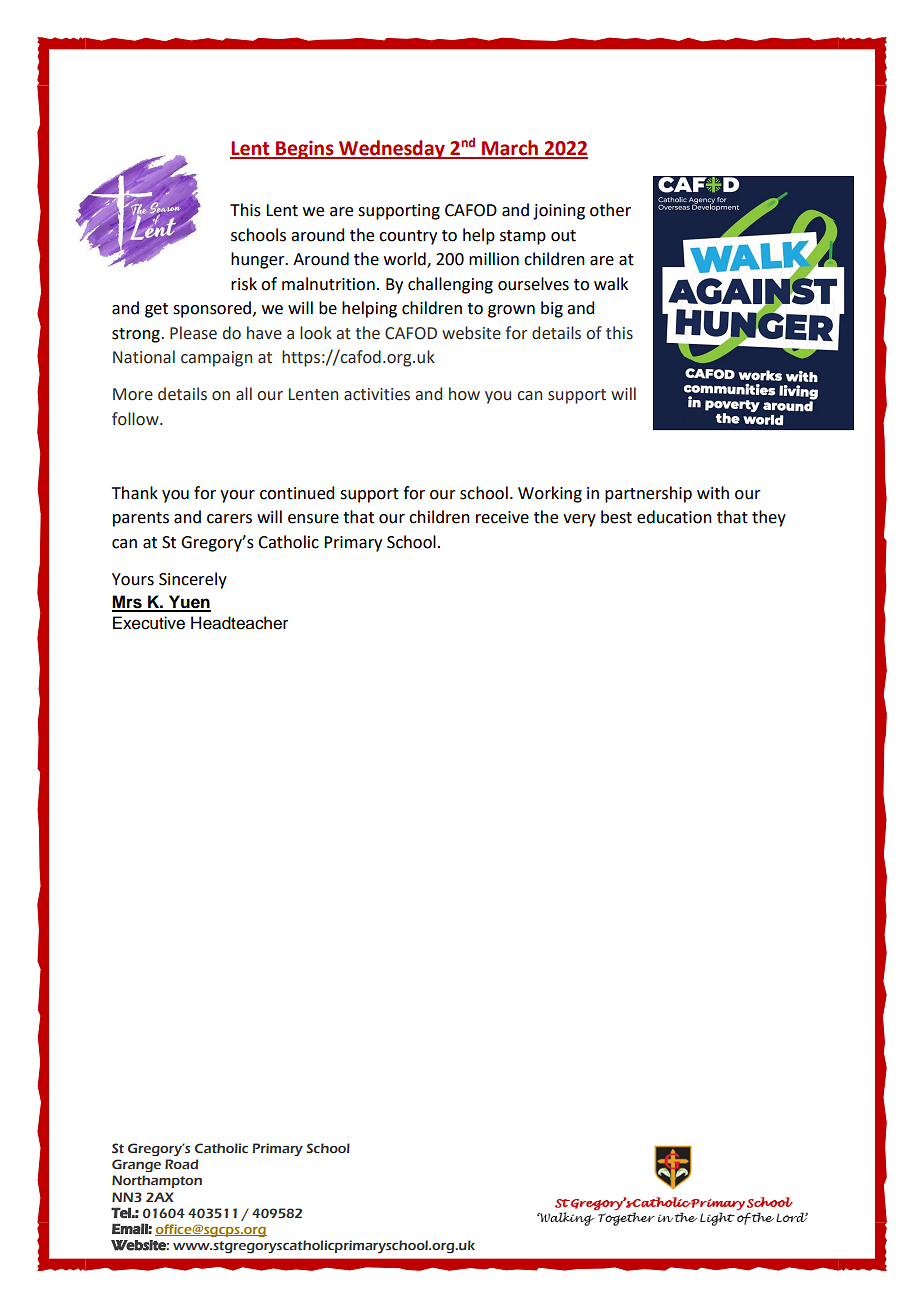  Describe the element at coordinates (305, 149) in the page. I see `Begins` at that location.
